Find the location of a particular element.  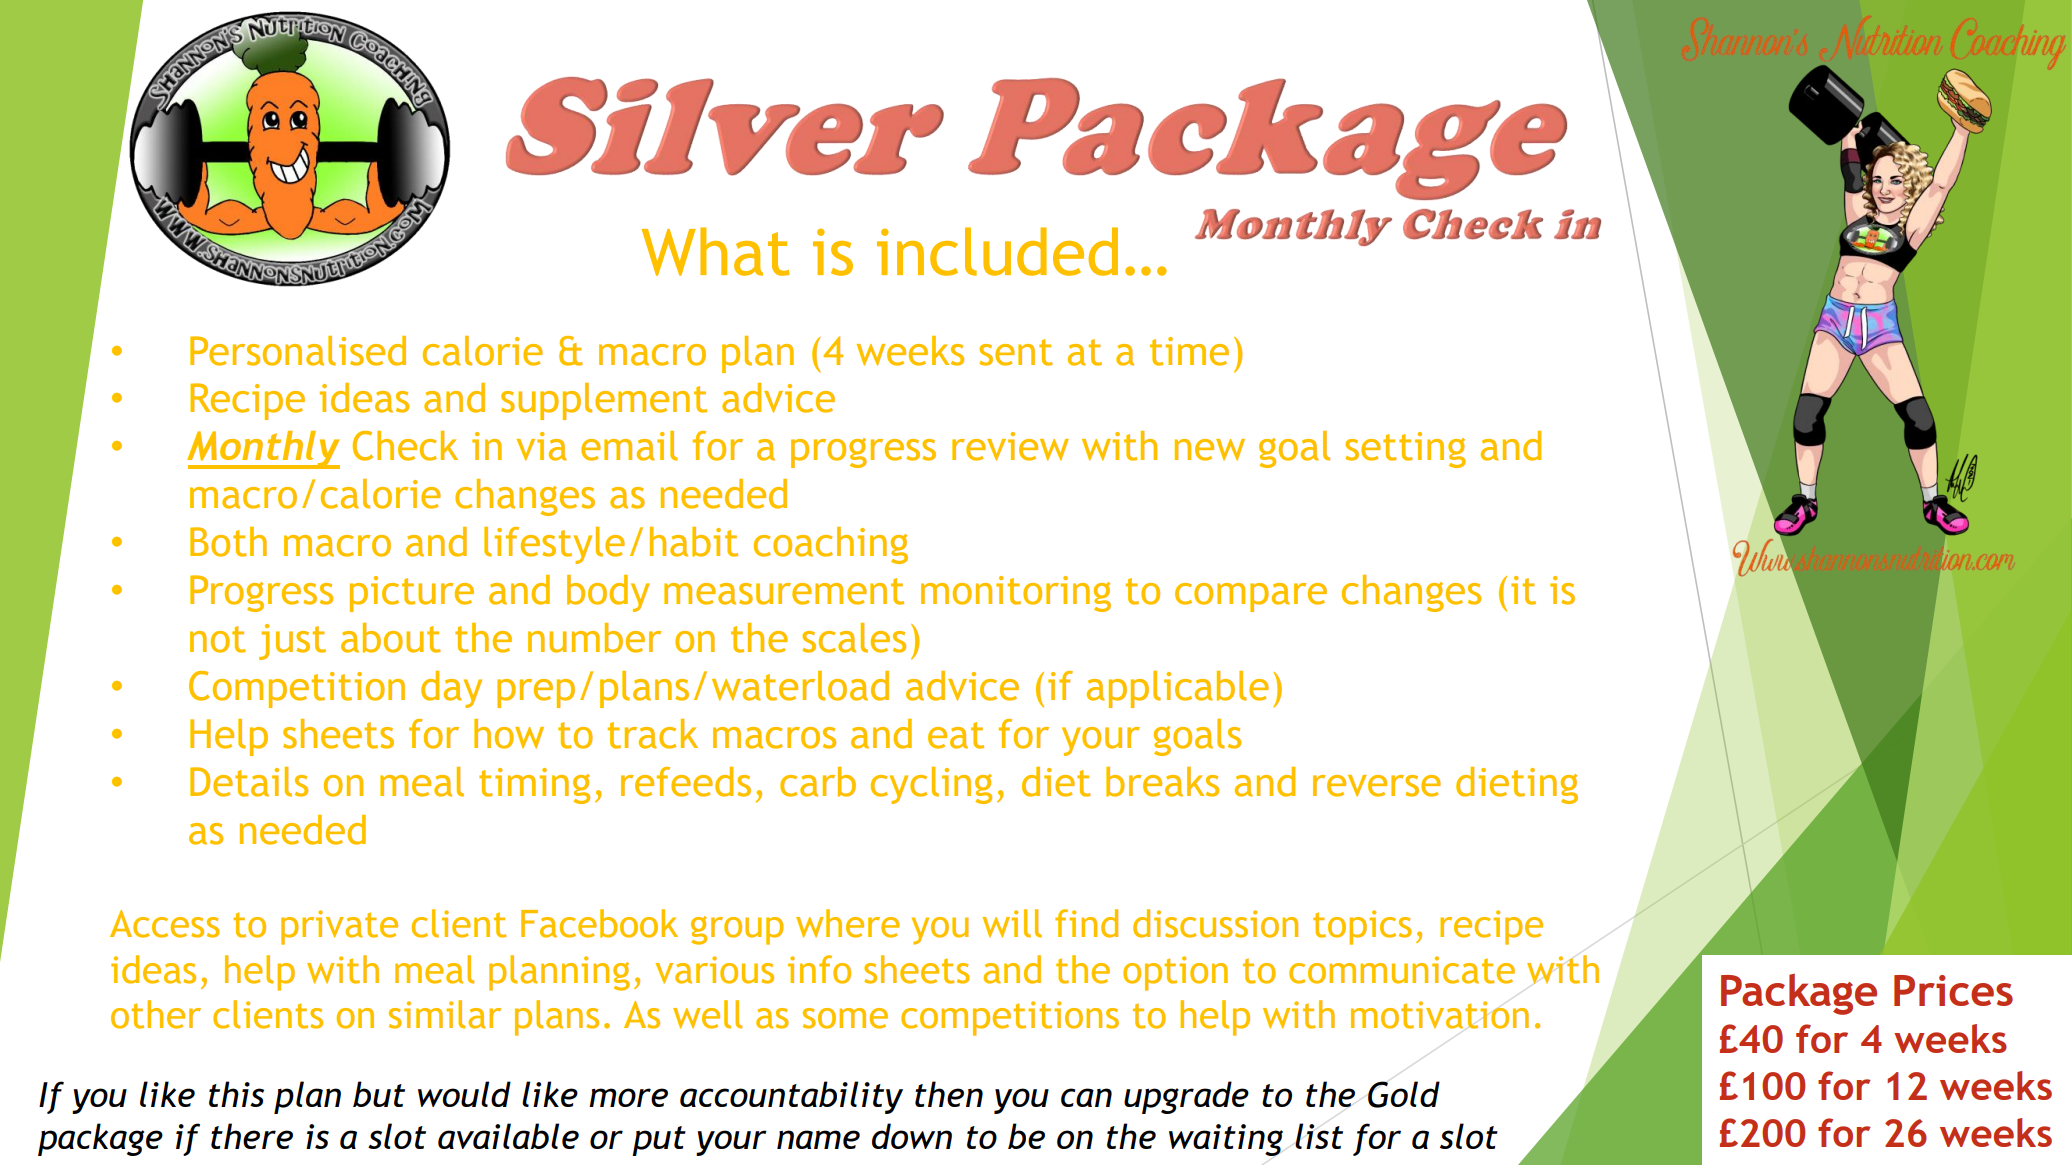

time is located at coordinates (1189, 351).
